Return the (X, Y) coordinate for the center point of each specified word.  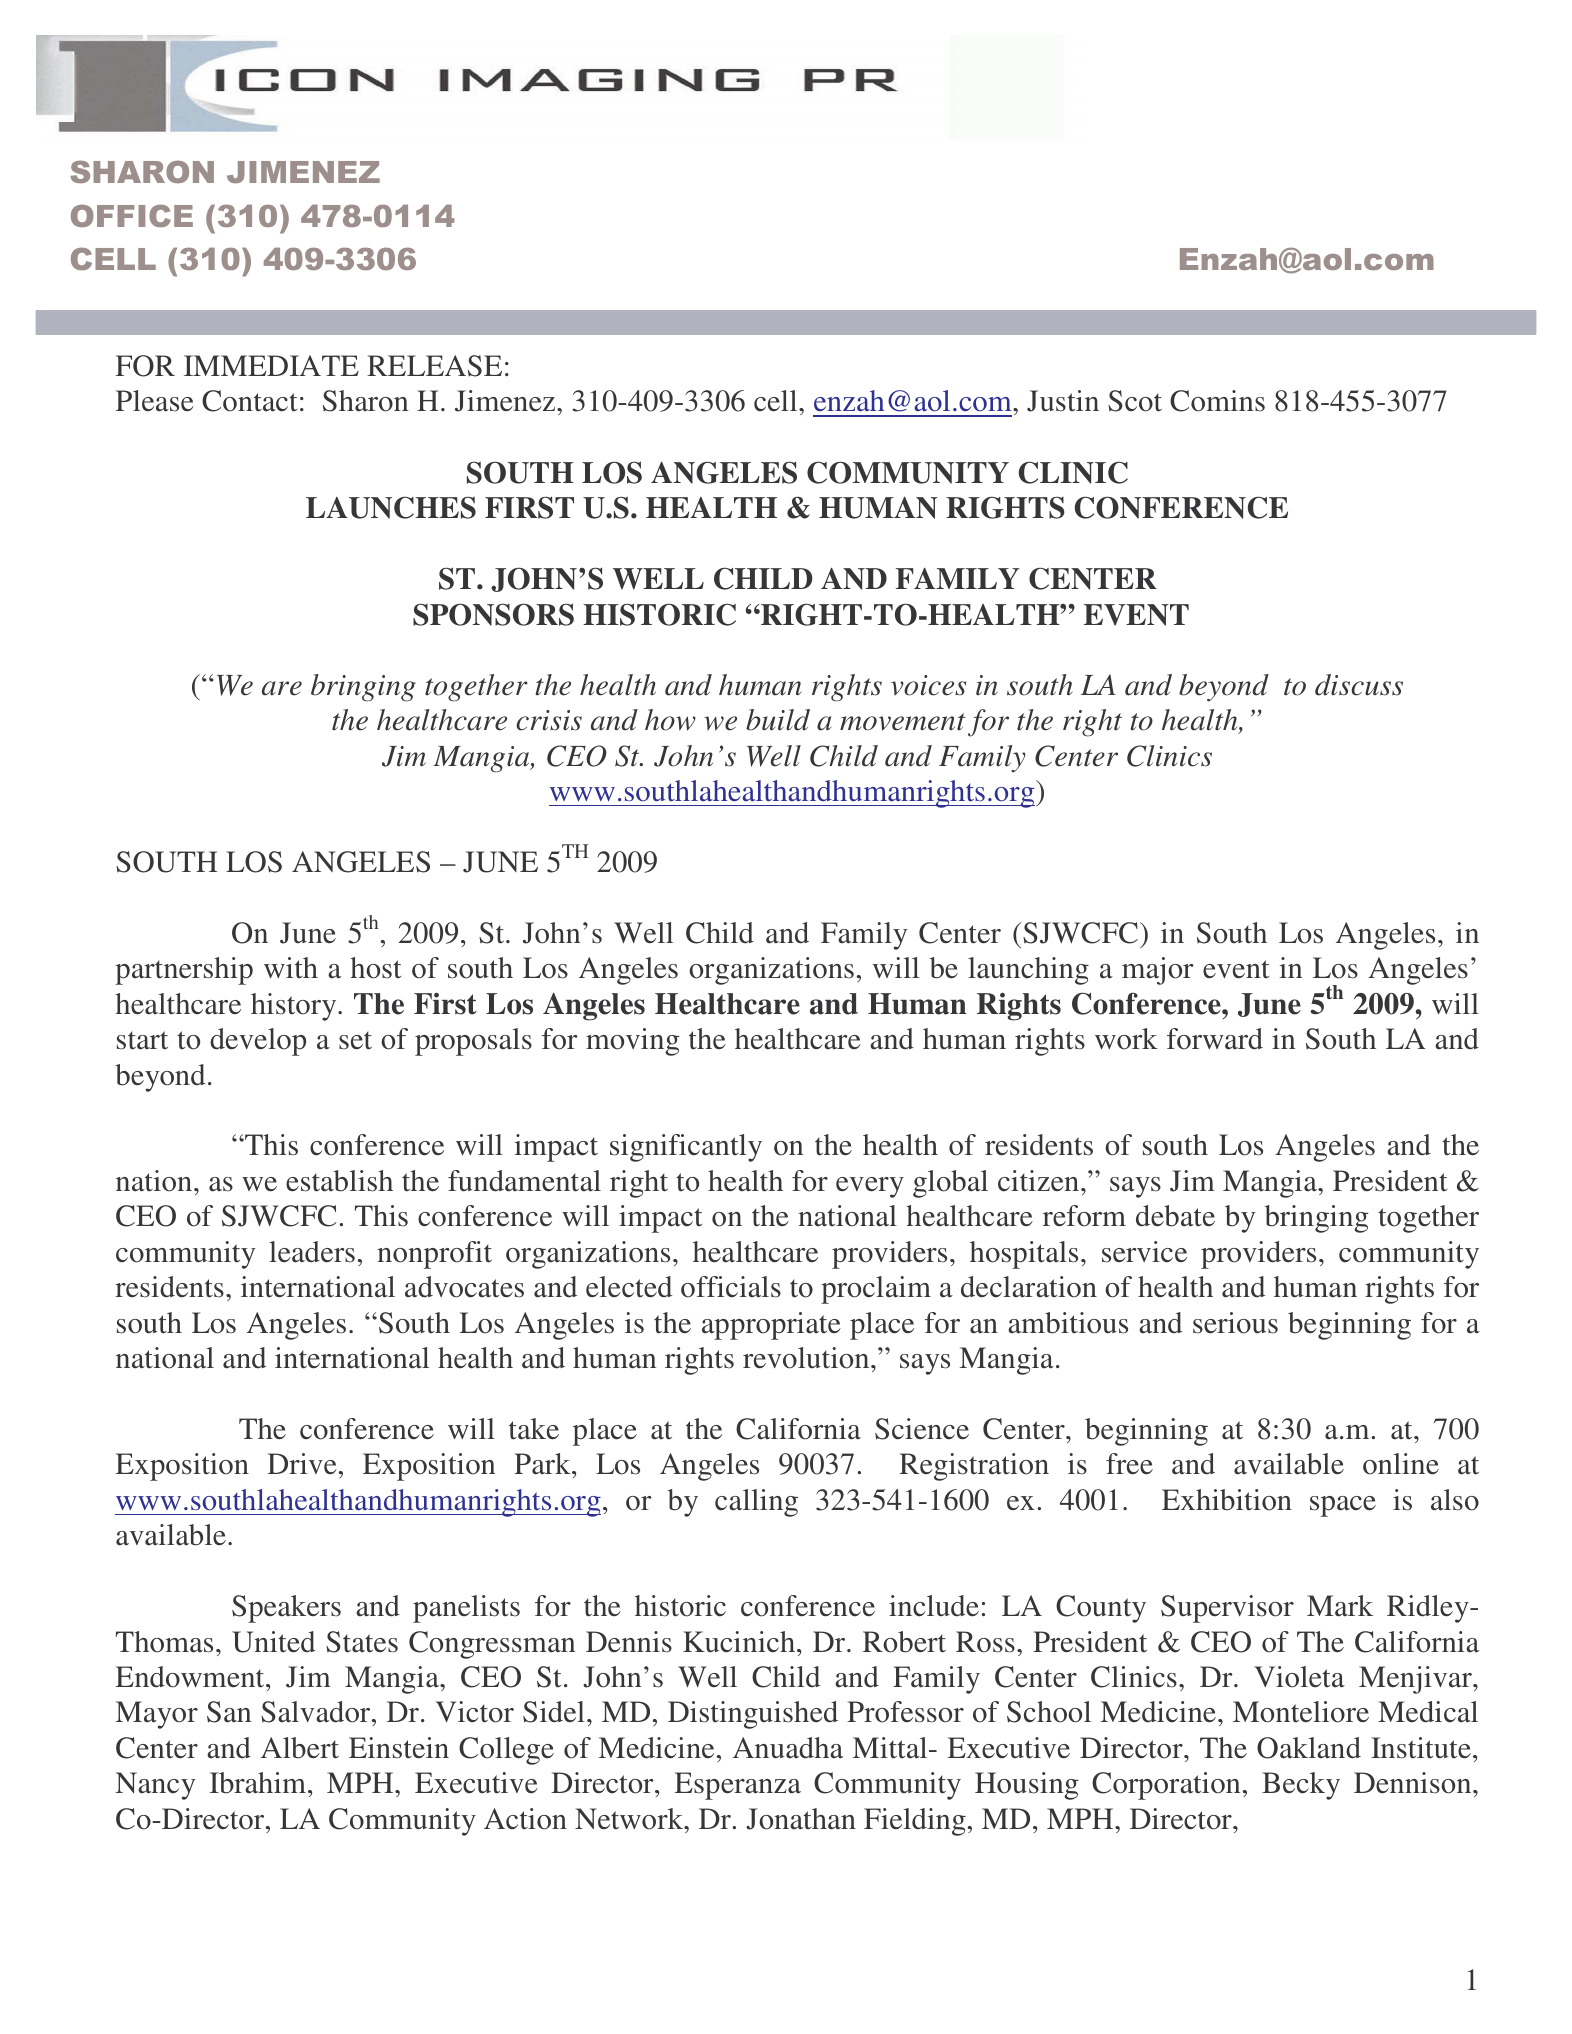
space (1343, 1506)
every (870, 1187)
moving (632, 1042)
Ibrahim (259, 1783)
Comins (1217, 401)
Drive (302, 1463)
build (778, 720)
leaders (312, 1252)
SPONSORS (493, 614)
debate (1175, 1216)
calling (756, 1503)
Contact (249, 401)
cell (777, 401)
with (291, 968)
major (1157, 971)
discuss (1359, 685)
